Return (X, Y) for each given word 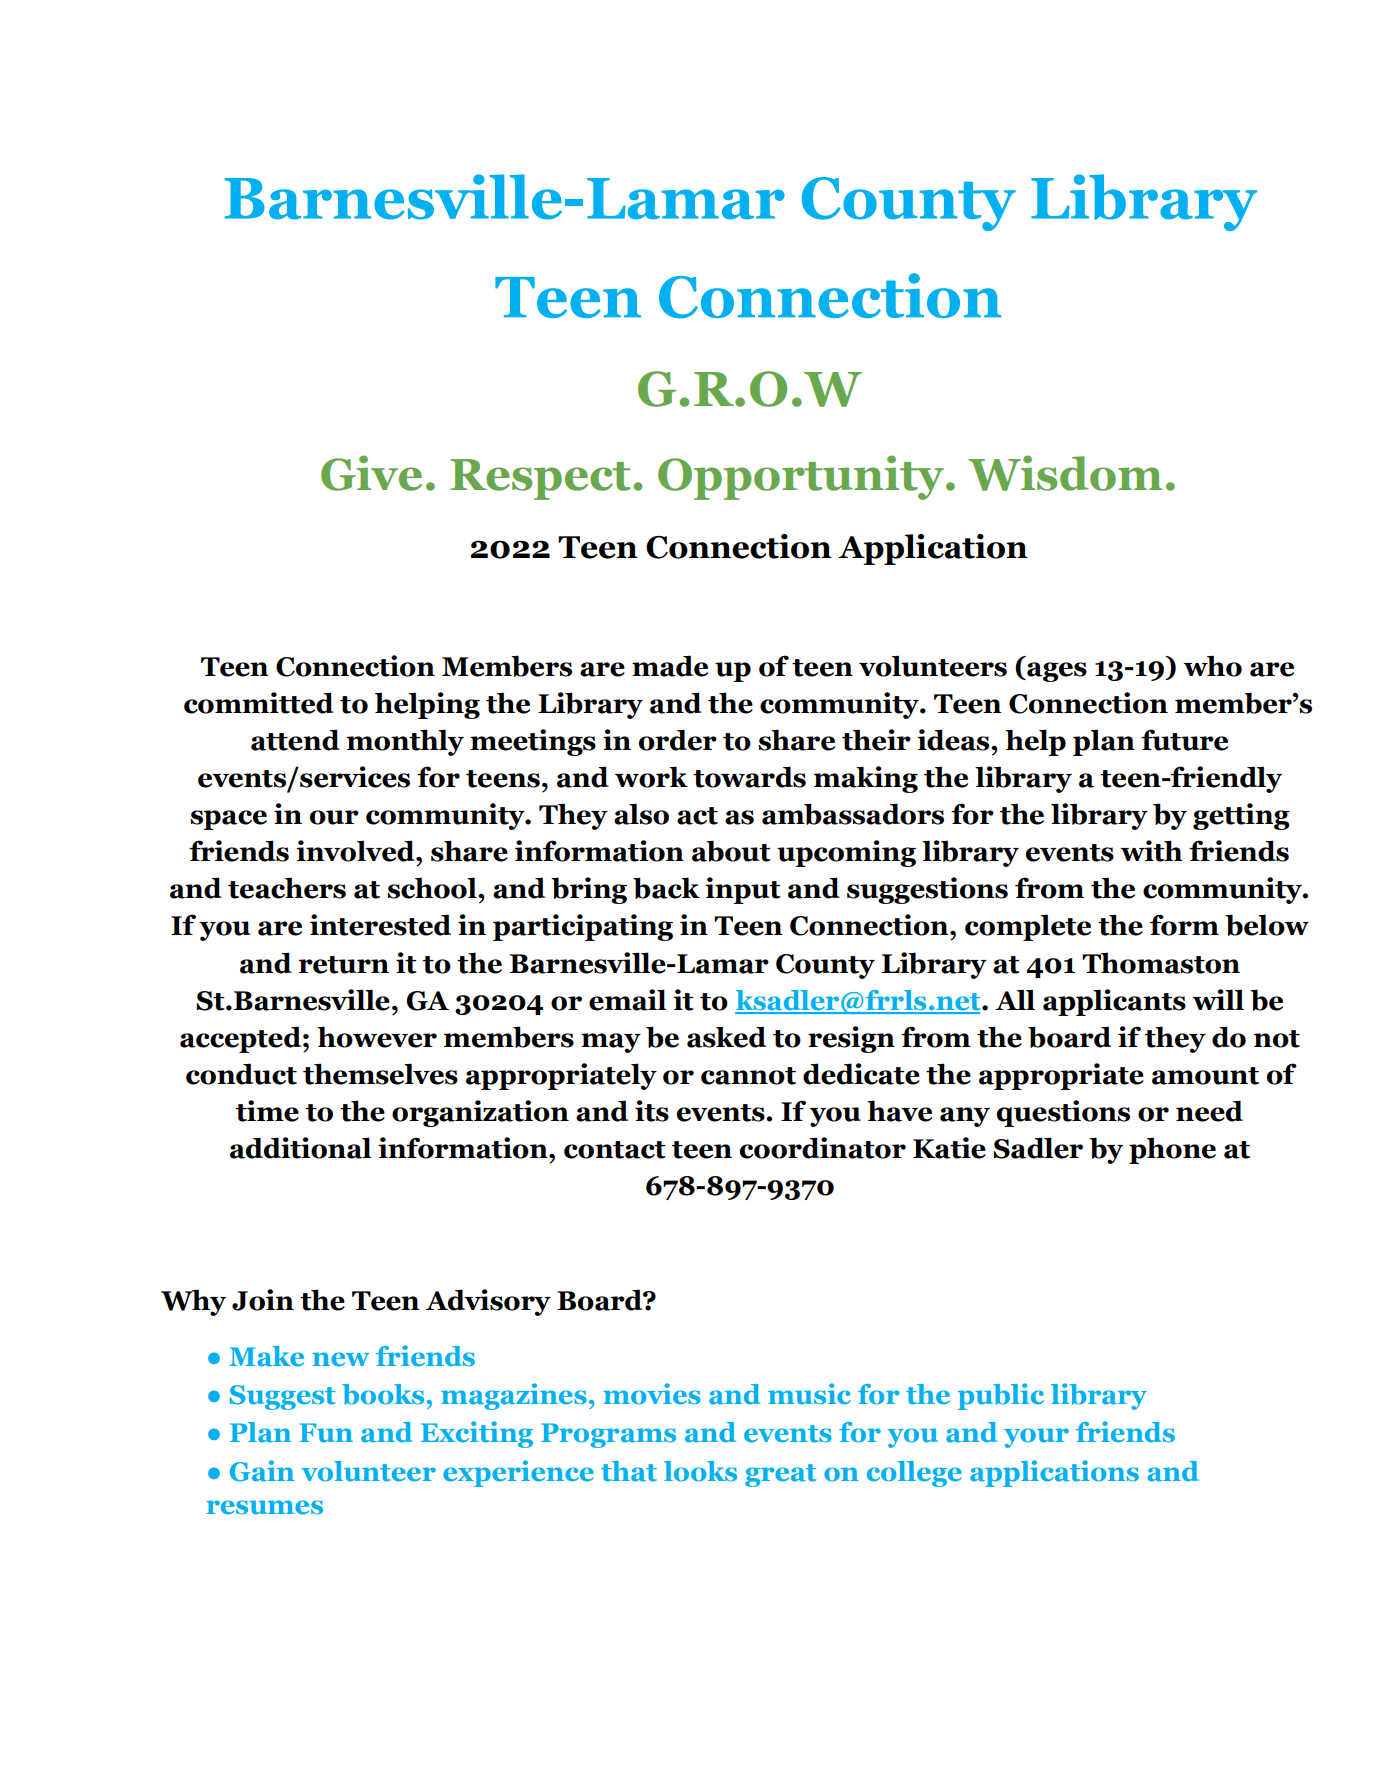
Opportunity (802, 477)
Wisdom (1065, 473)
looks (700, 1471)
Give (371, 473)
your (1036, 1438)
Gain (262, 1471)
